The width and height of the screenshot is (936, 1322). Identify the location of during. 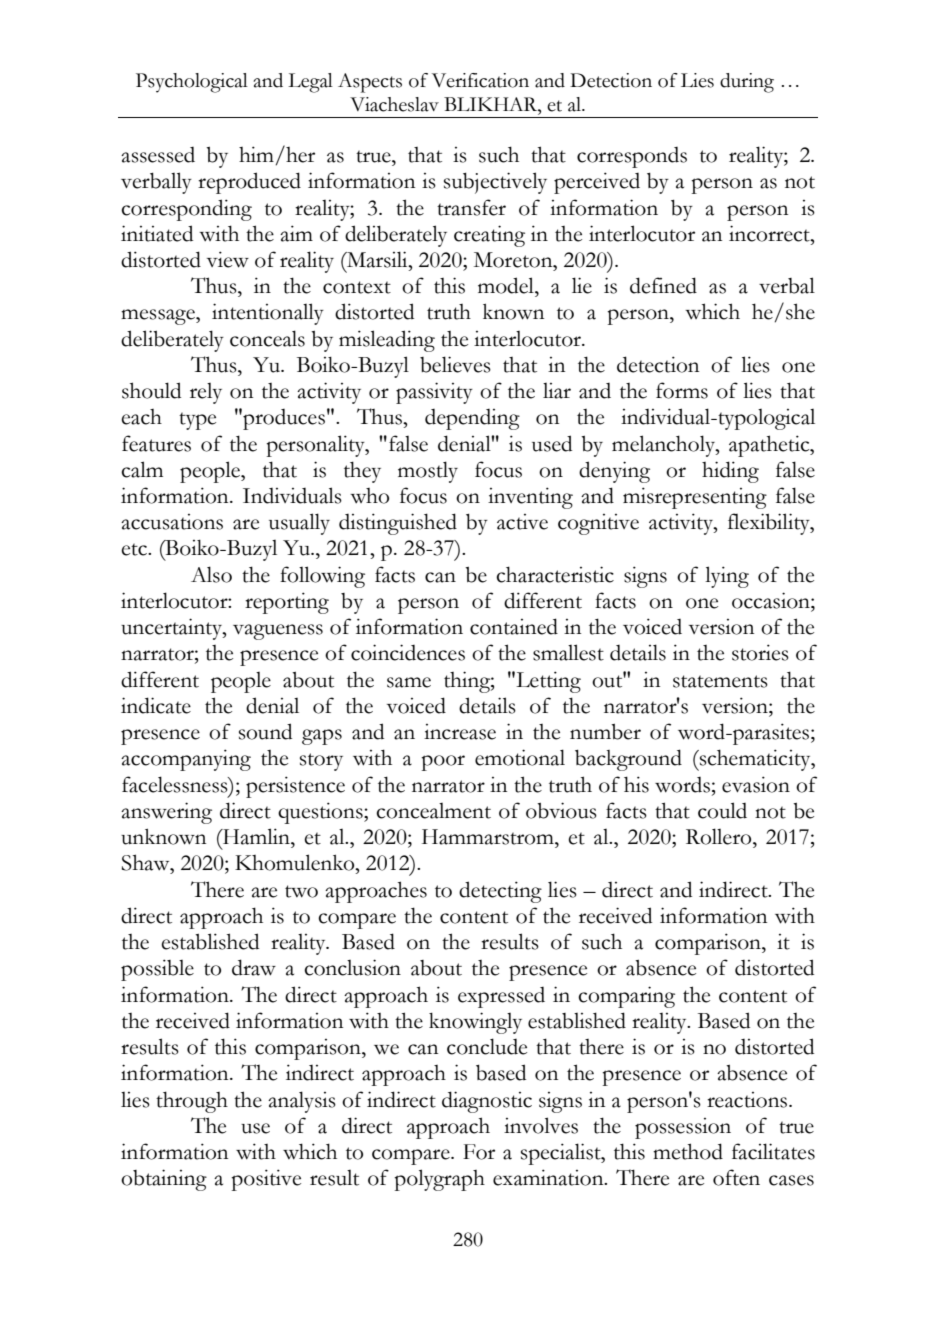
(747, 83).
